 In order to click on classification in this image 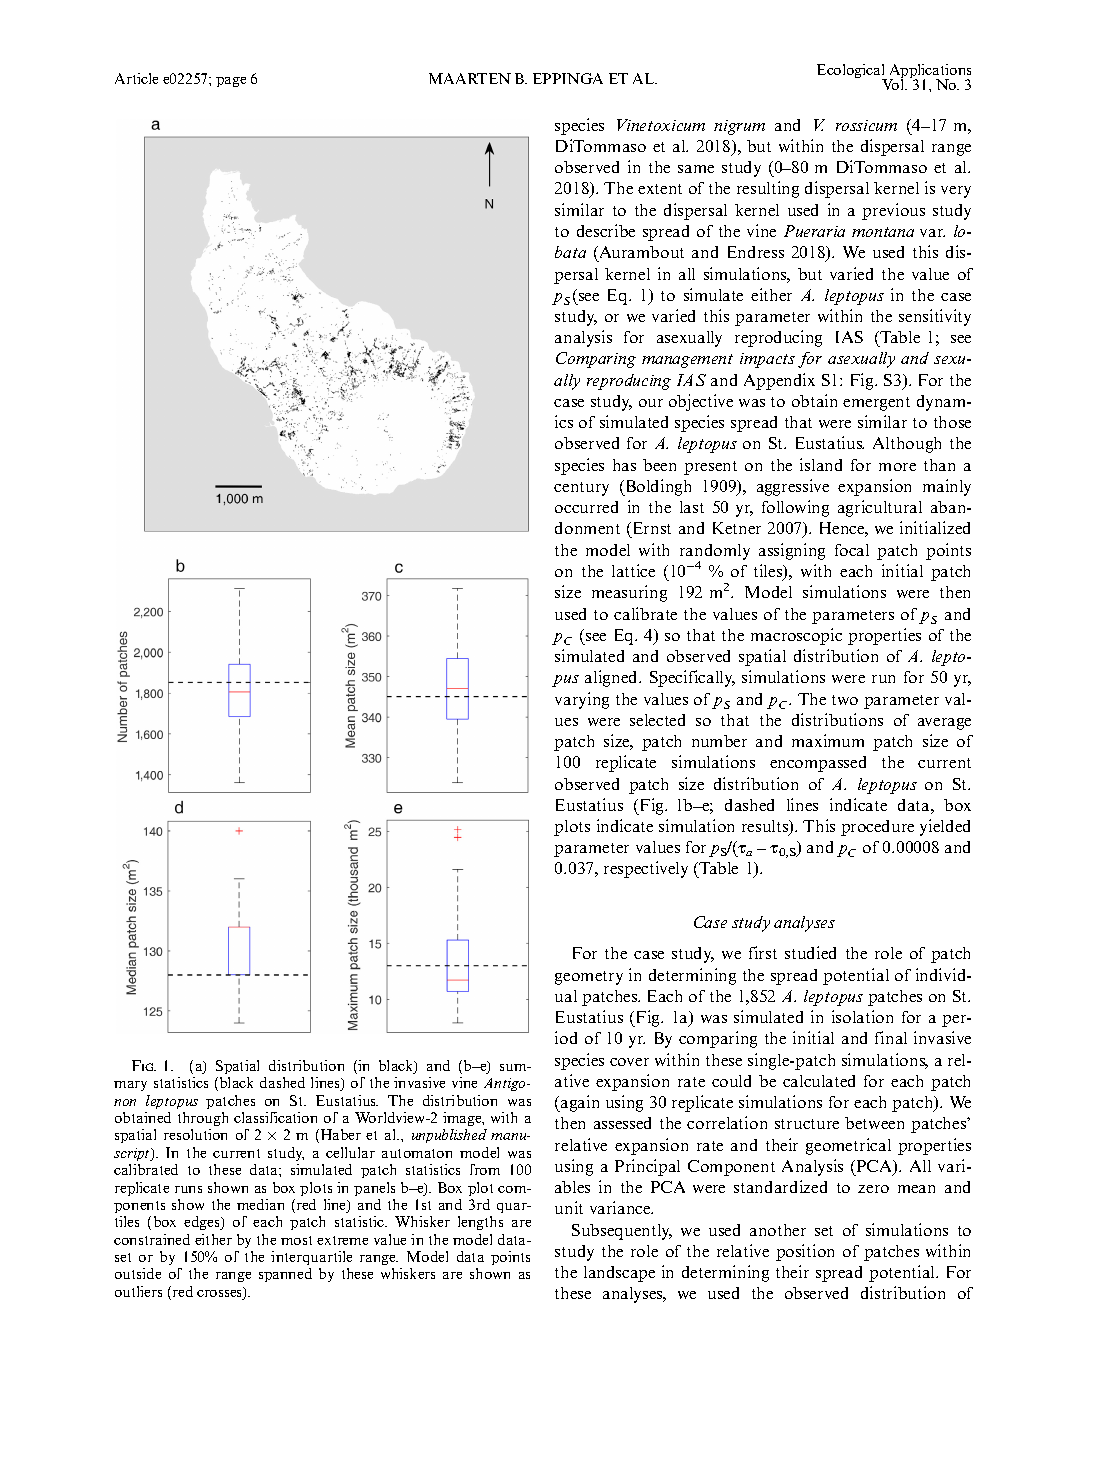, I will do `click(275, 1117)`.
